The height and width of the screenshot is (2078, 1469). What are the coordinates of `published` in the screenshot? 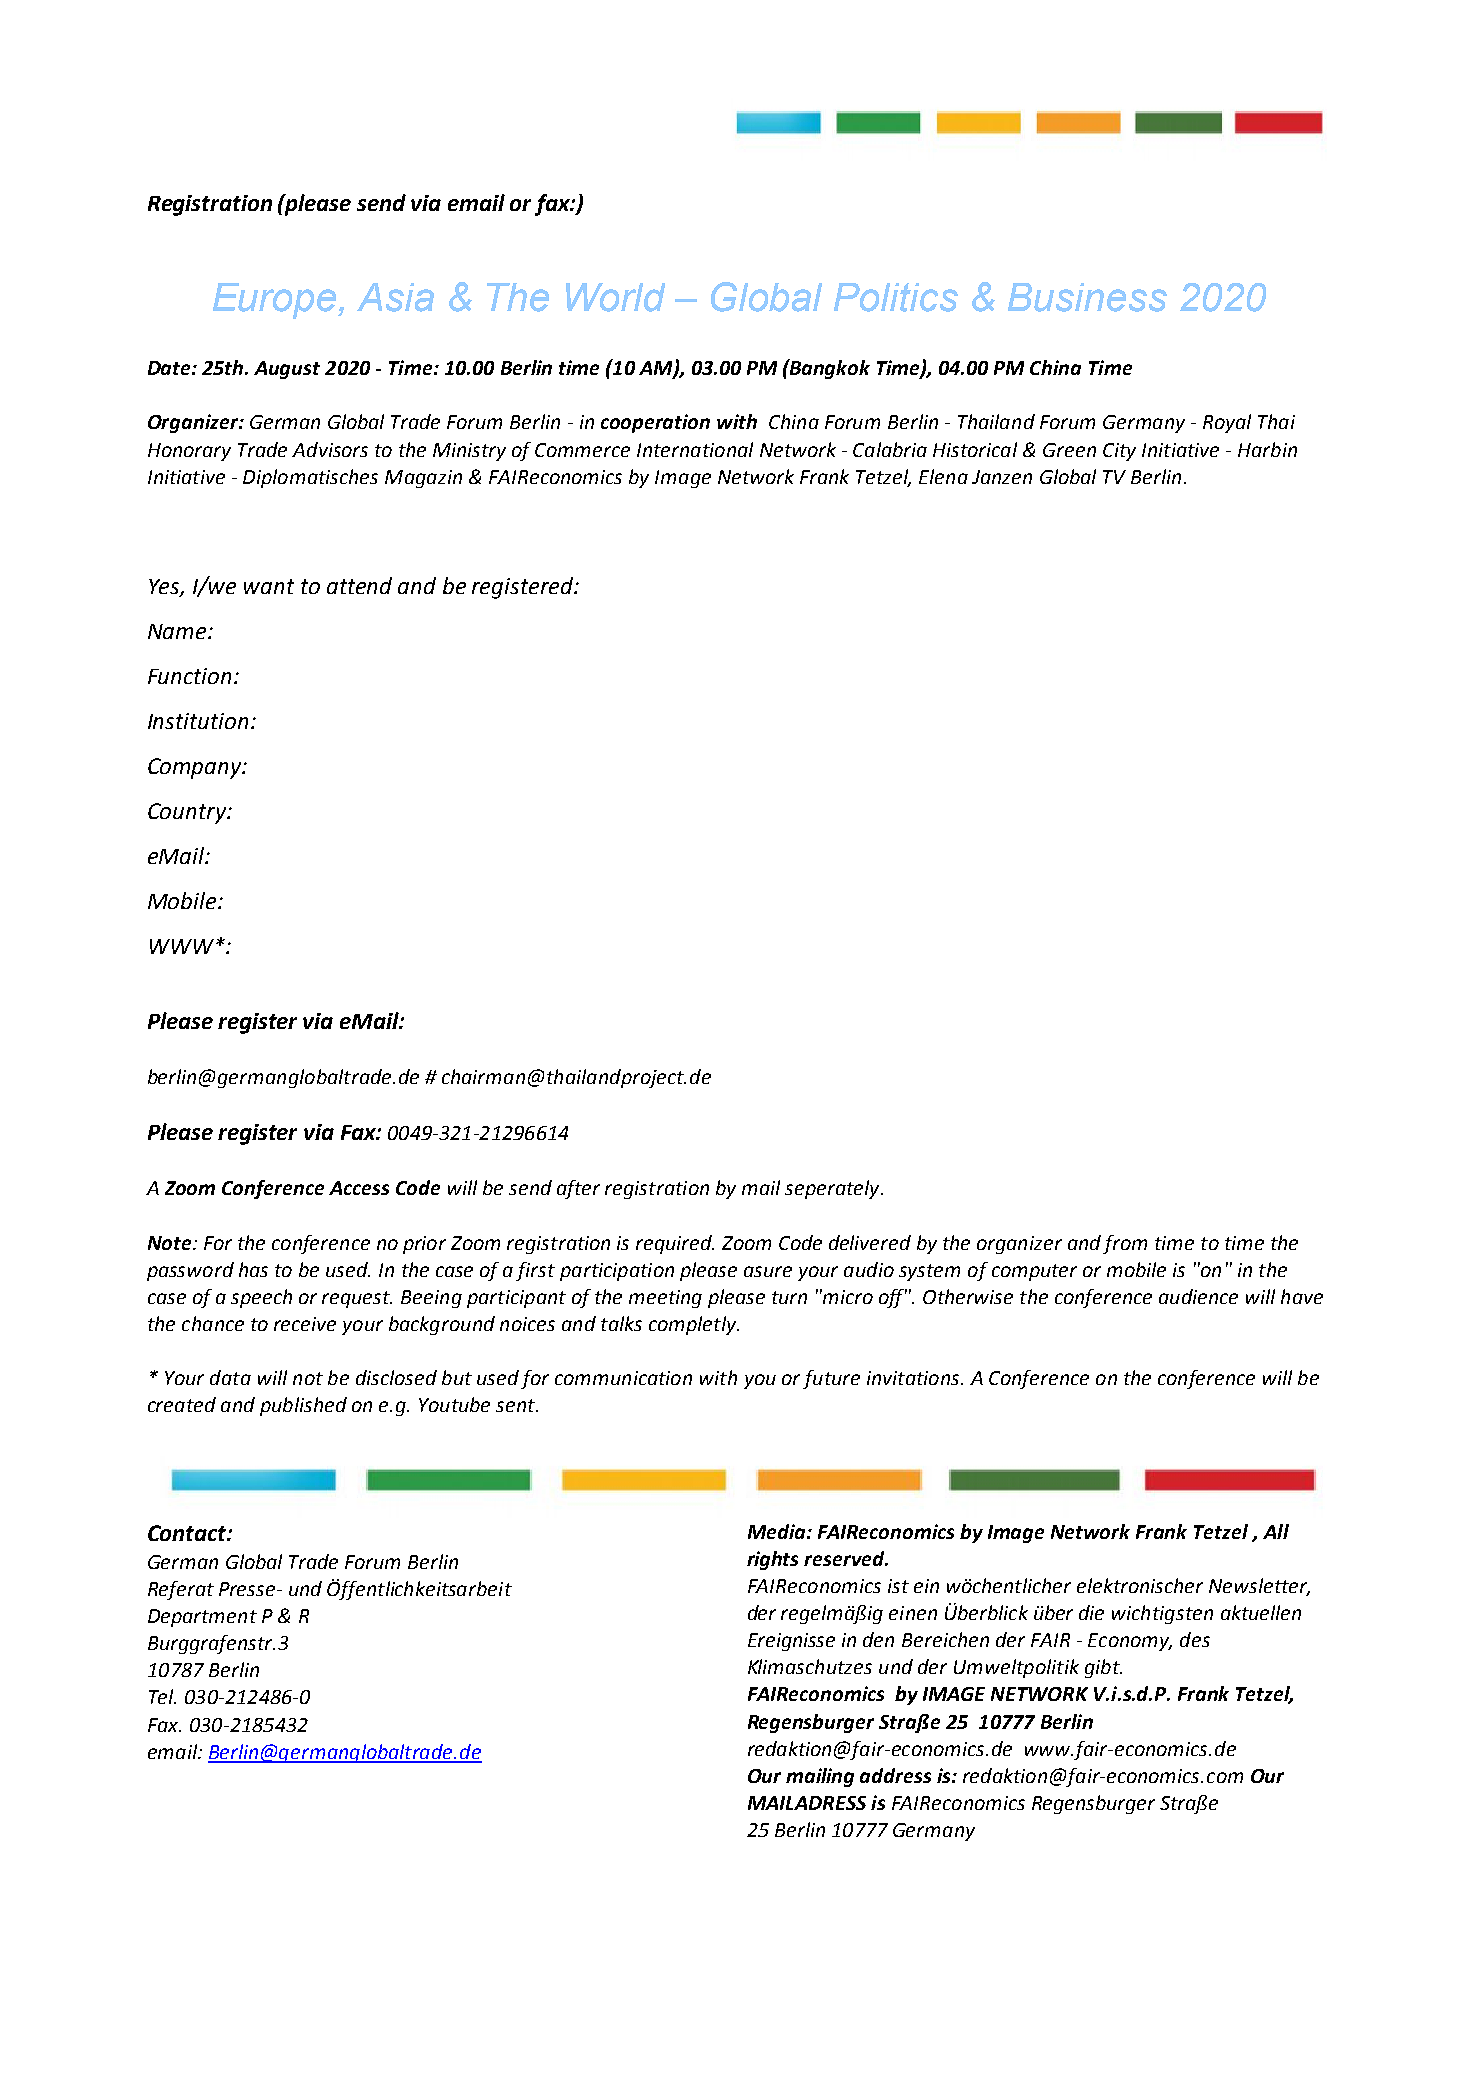 It's located at (303, 1406).
